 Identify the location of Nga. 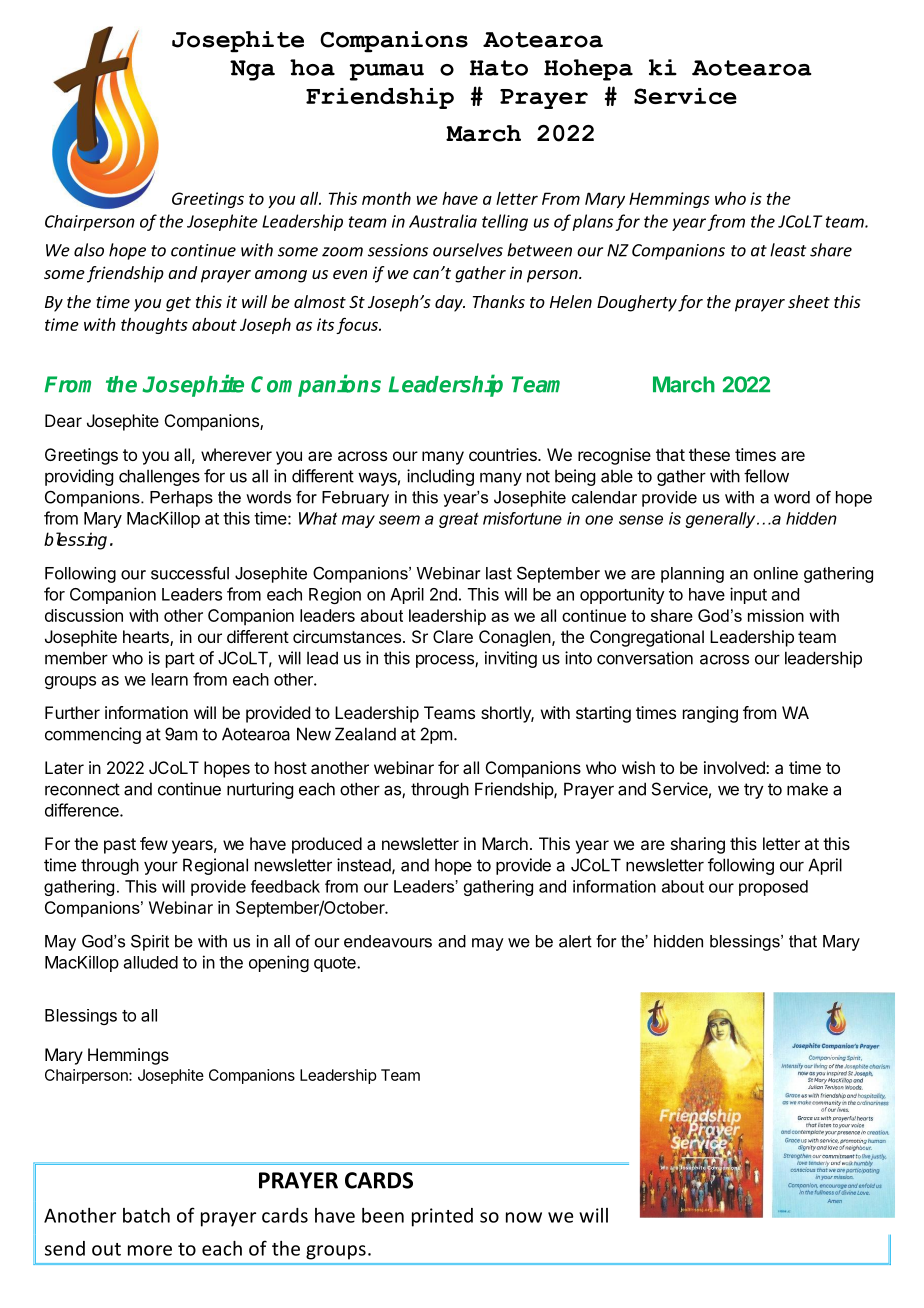
(252, 70).
